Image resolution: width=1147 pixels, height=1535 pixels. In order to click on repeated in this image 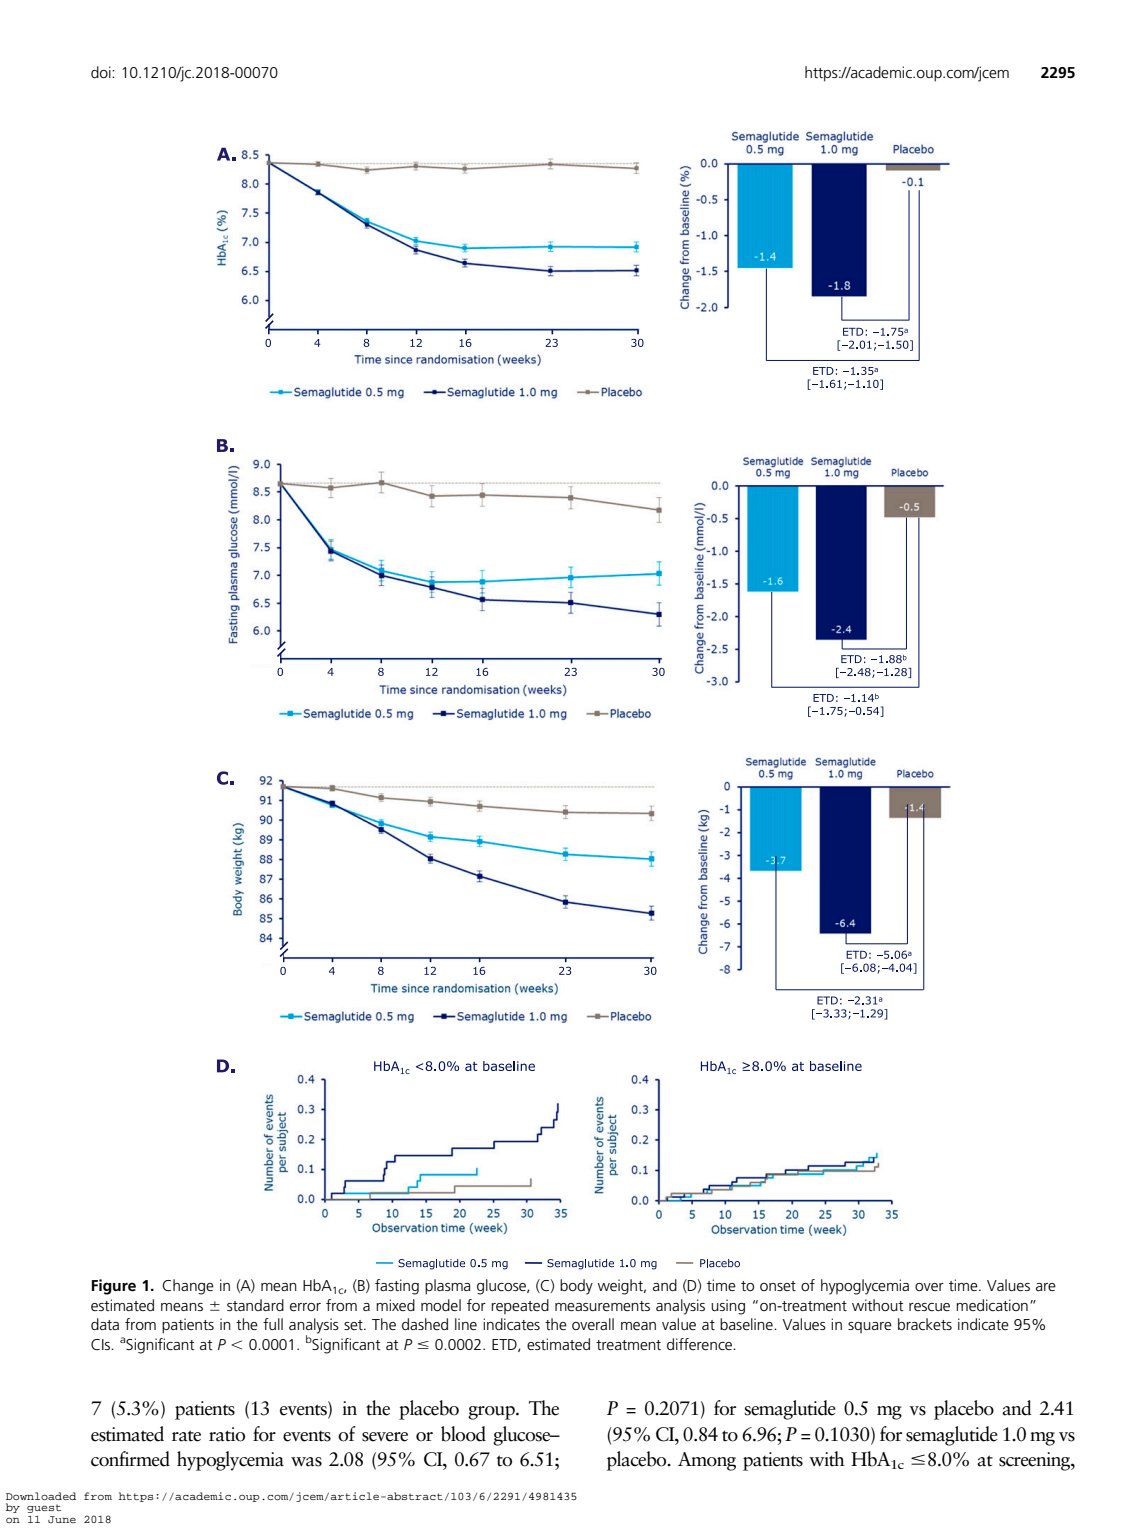, I will do `click(520, 1306)`.
